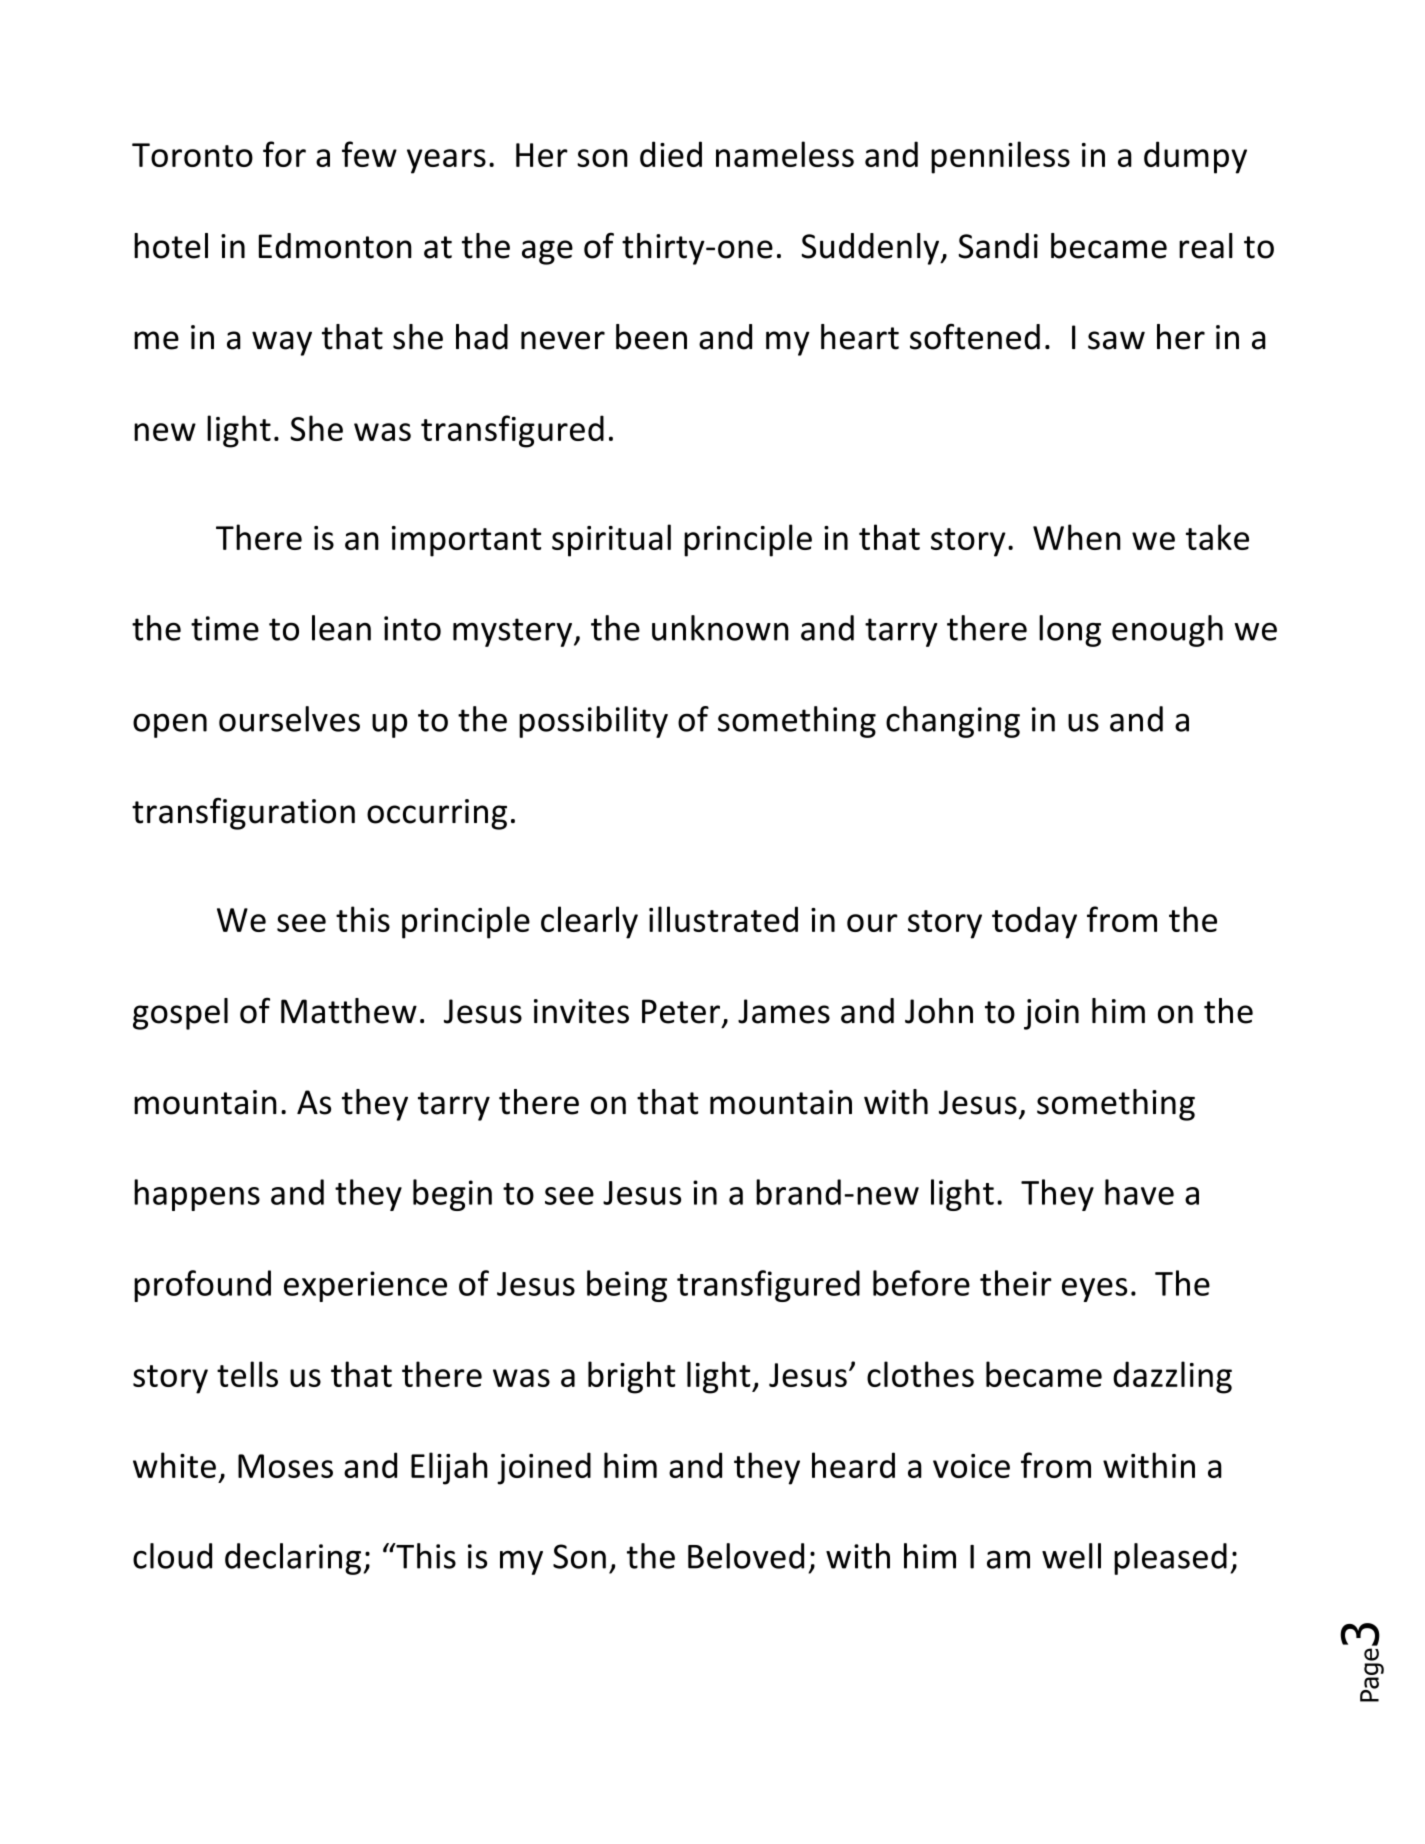  What do you see at coordinates (243, 813) in the document?
I see `transfiguration` at bounding box center [243, 813].
